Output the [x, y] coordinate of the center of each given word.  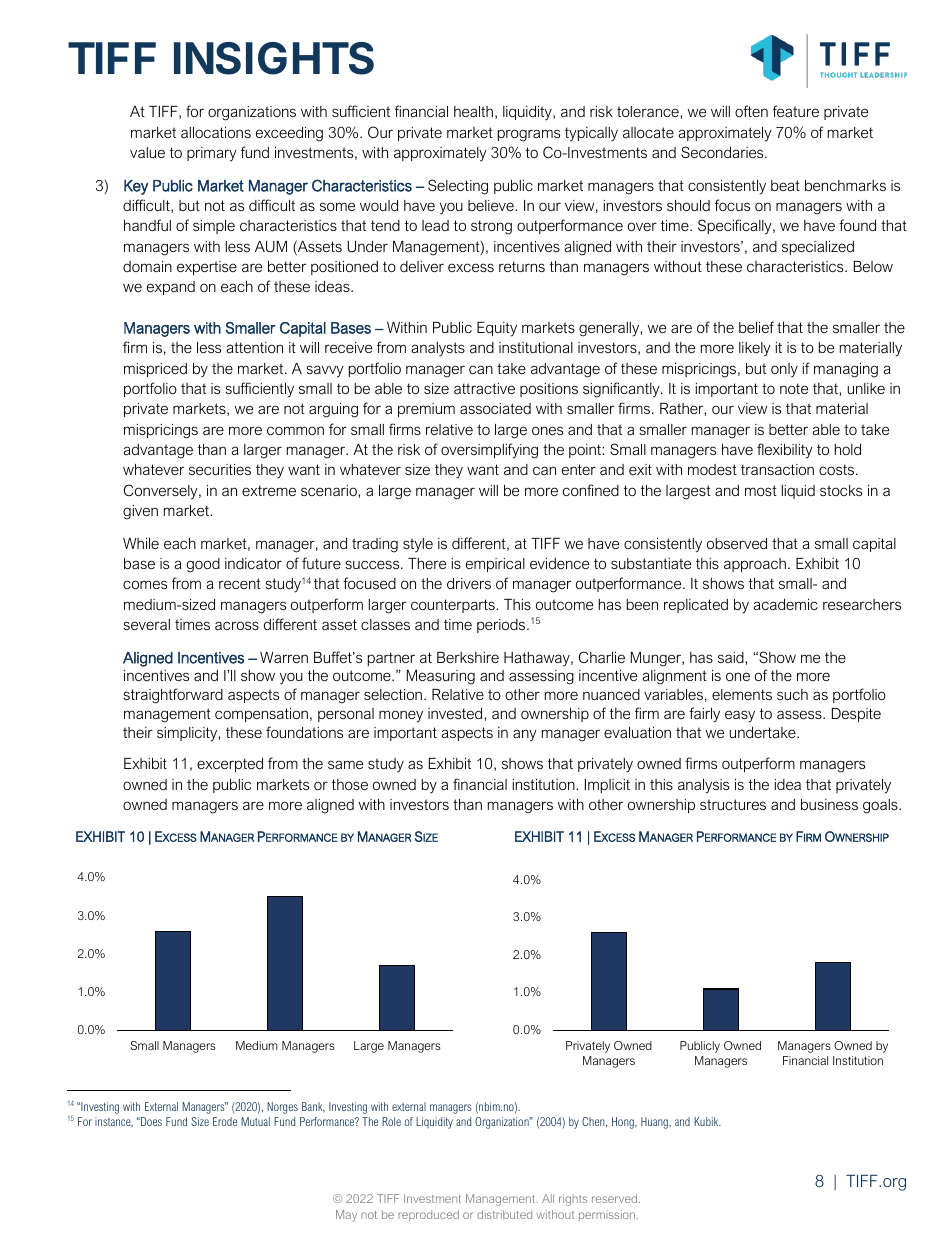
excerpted [230, 765]
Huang [655, 1123]
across [237, 625]
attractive [484, 388]
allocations [216, 132]
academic [786, 604]
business [829, 804]
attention [255, 347]
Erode [225, 1121]
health [473, 111]
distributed [504, 1214]
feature [796, 111]
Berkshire [468, 657]
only [784, 370]
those [350, 784]
